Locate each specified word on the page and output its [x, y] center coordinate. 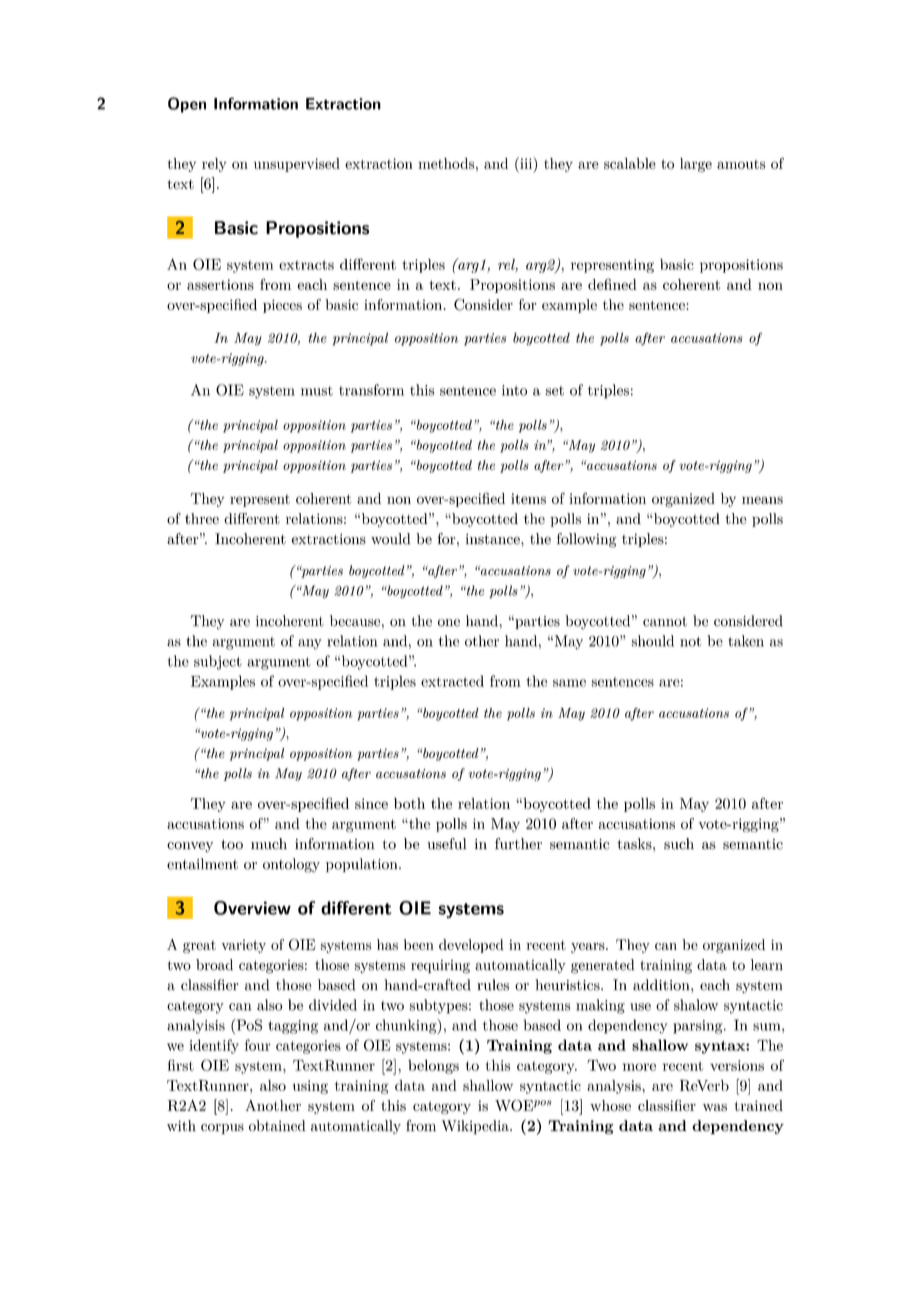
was [715, 1107]
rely [214, 165]
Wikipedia [476, 1127]
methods [446, 163]
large [696, 165]
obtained [277, 1125]
